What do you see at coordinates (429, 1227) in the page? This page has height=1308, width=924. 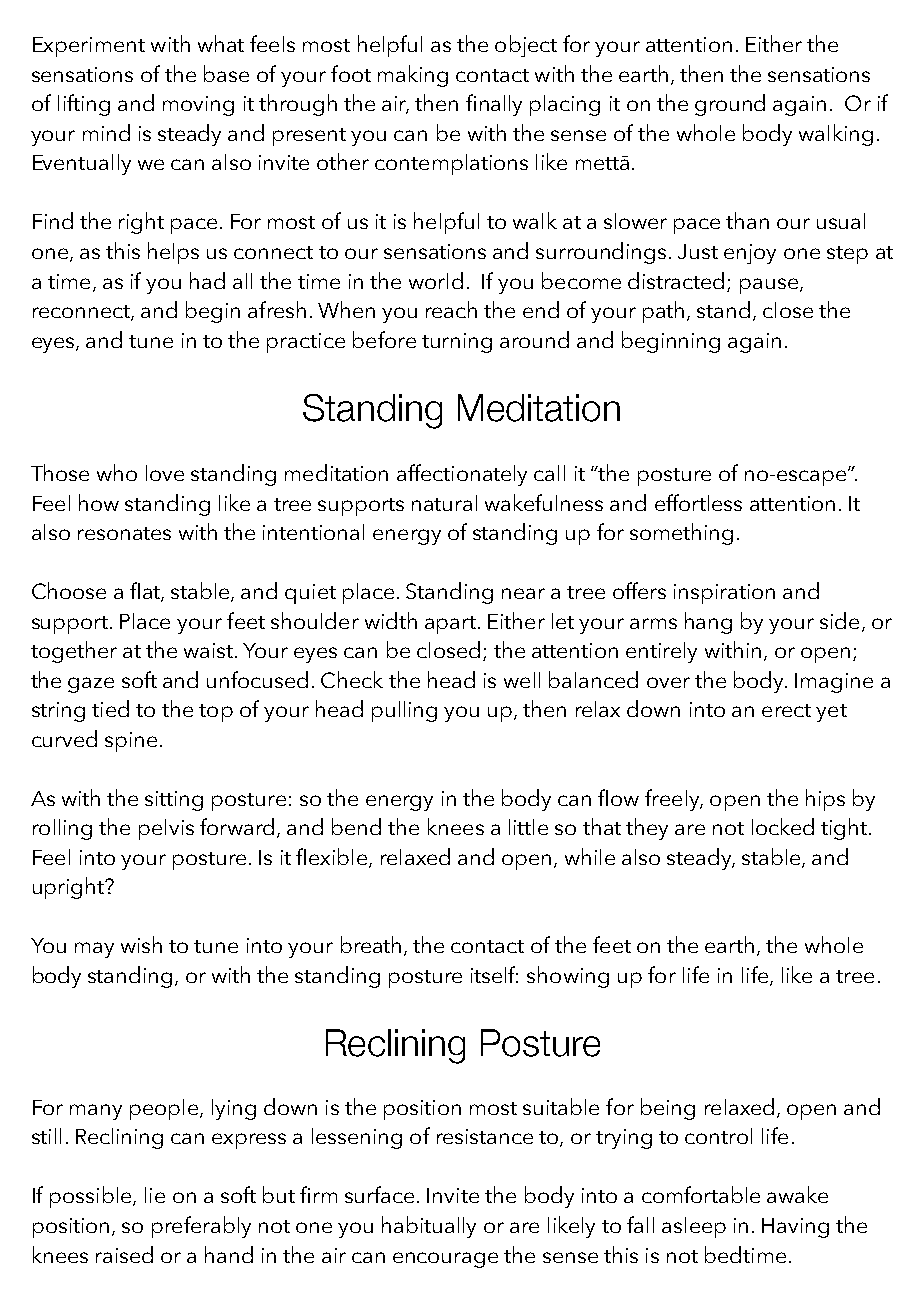 I see `habitually` at bounding box center [429, 1227].
